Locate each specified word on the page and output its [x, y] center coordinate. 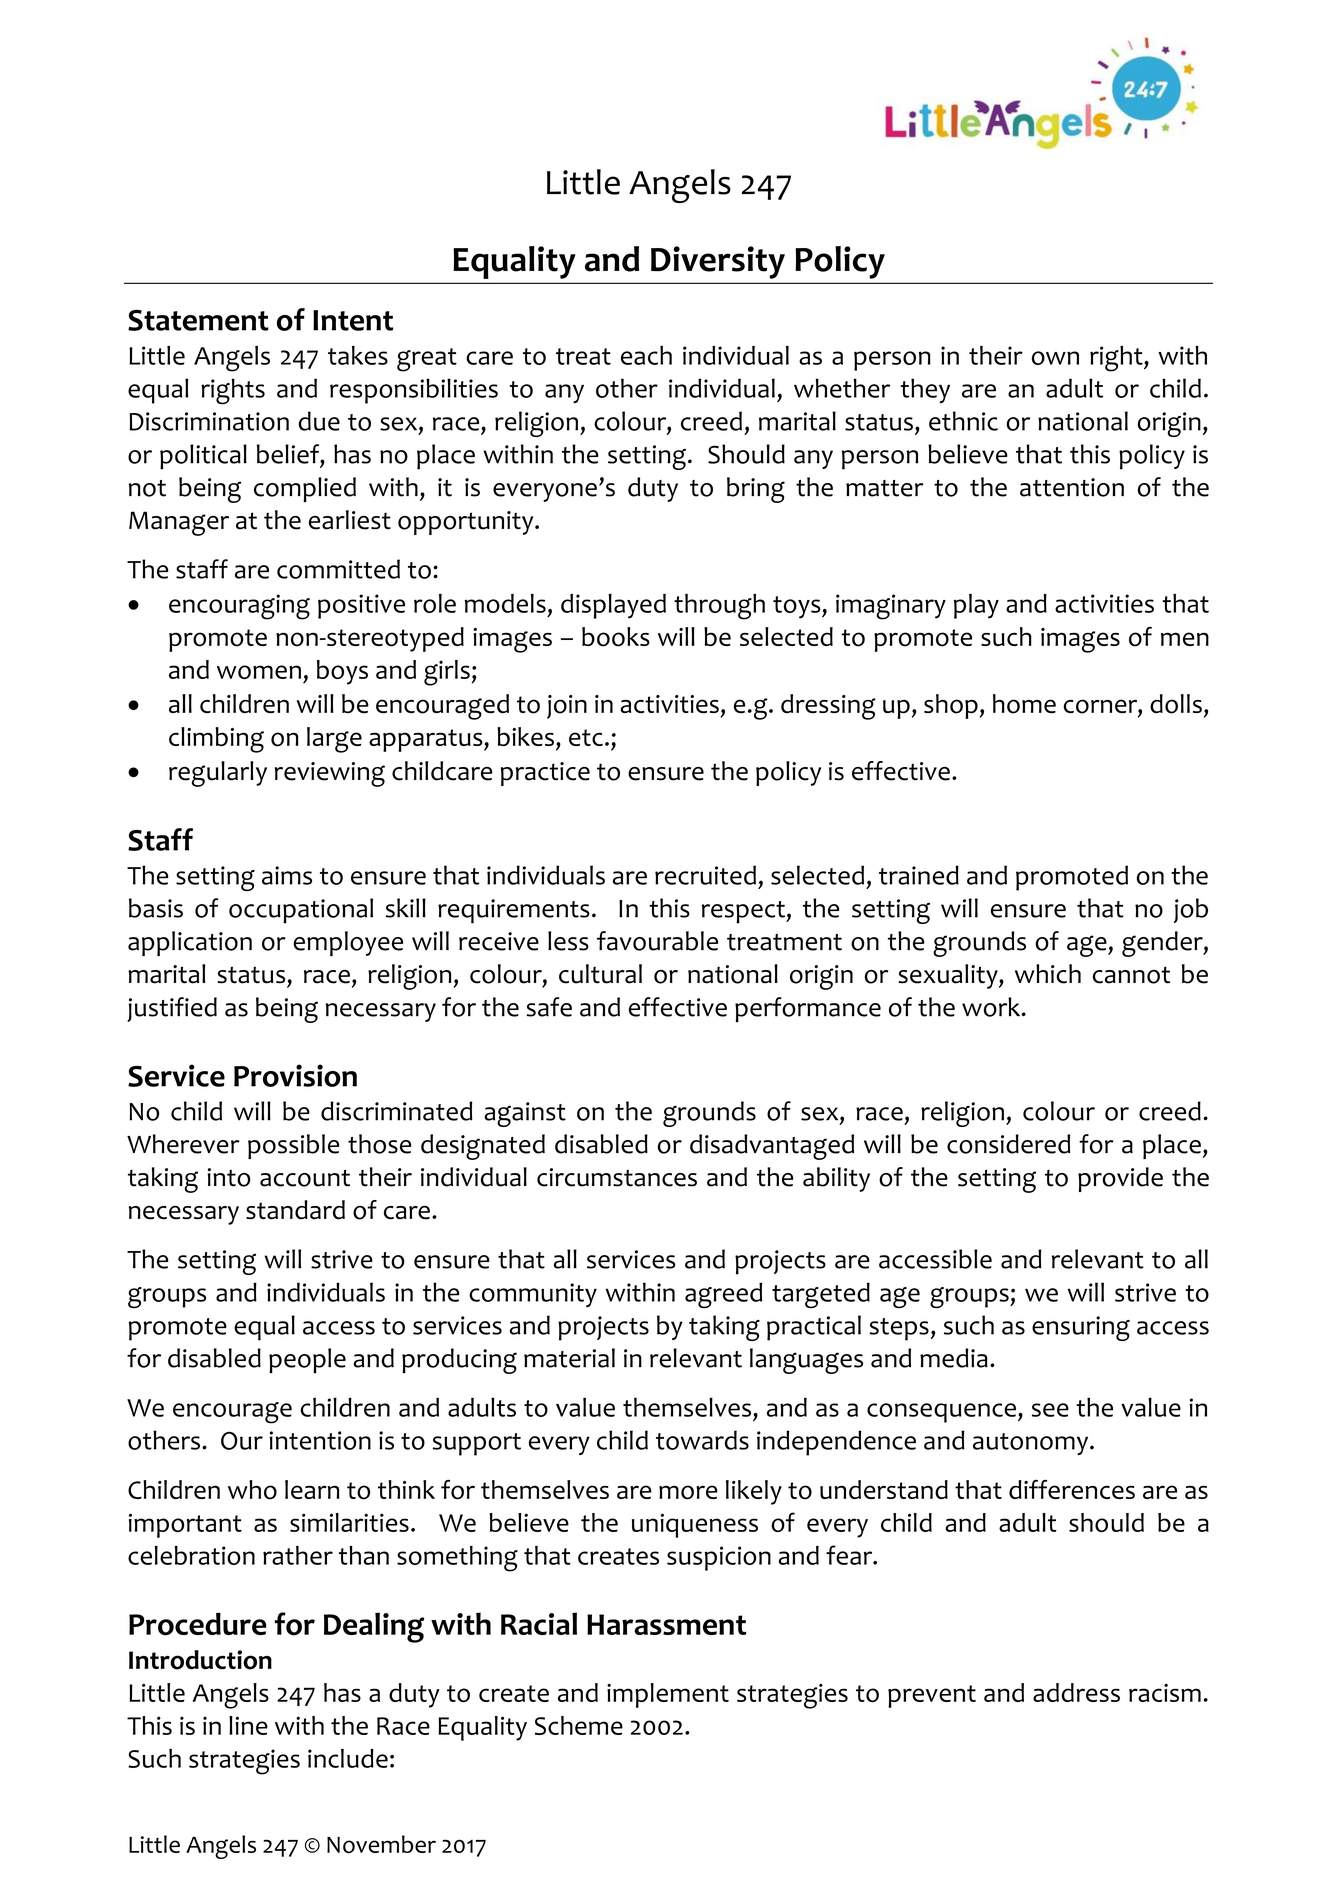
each [646, 355]
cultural [600, 974]
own [1055, 358]
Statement [198, 320]
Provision [295, 1075]
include [348, 1758]
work [992, 1007]
